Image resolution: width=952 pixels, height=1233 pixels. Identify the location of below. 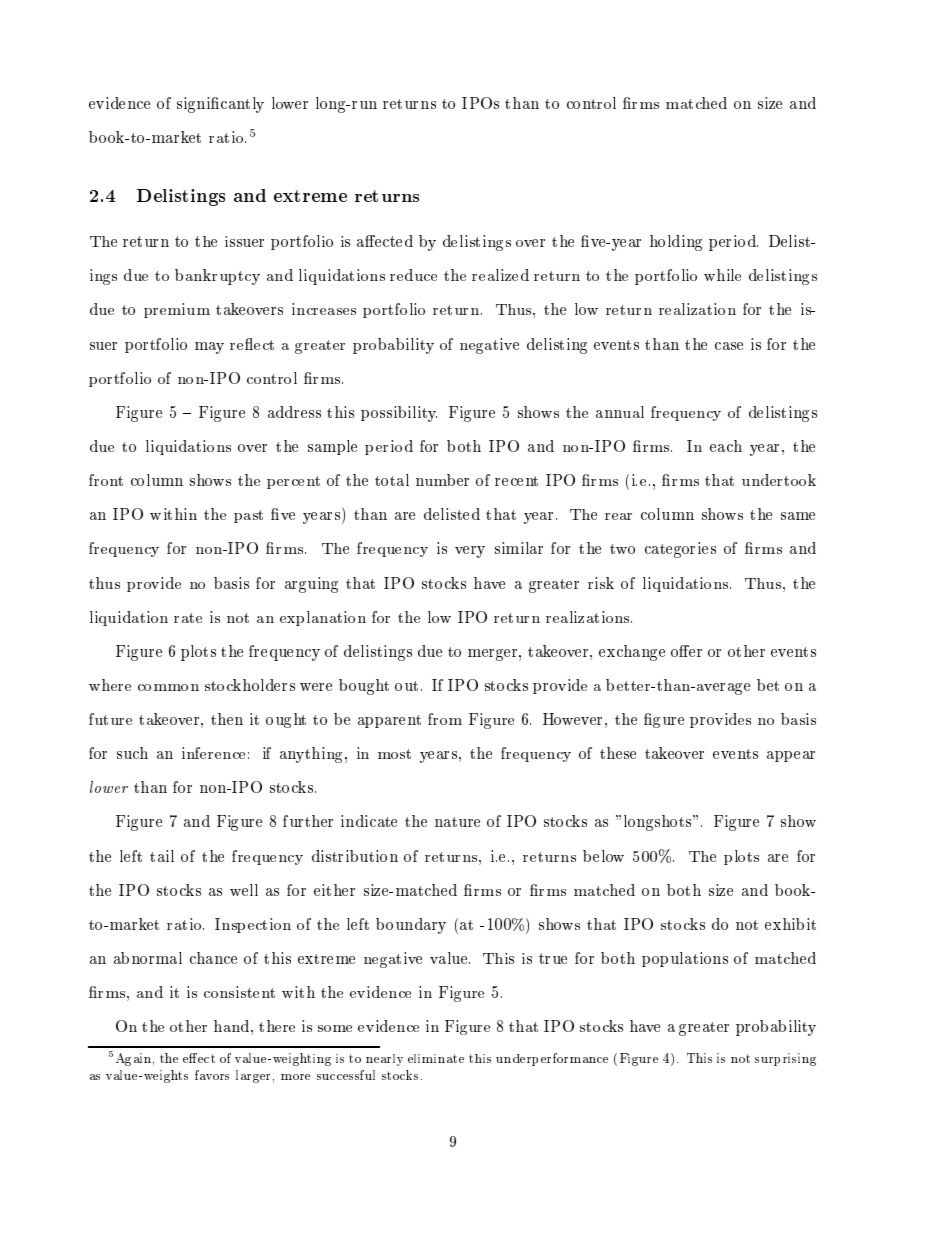
(603, 856).
